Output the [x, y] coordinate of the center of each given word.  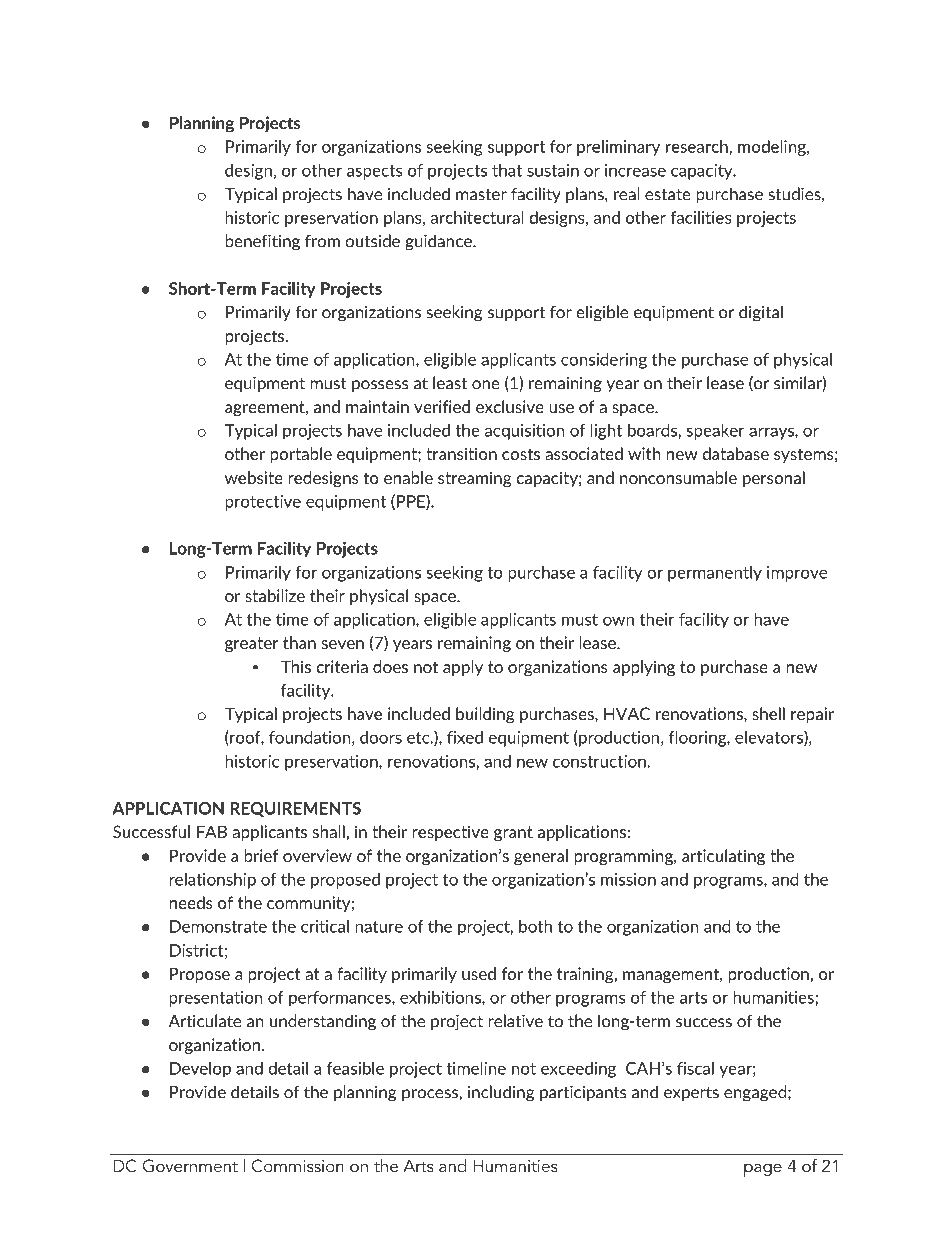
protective [263, 503]
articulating [723, 857]
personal [774, 479]
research [698, 146]
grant [513, 833]
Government [190, 1166]
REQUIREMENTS [295, 809]
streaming [474, 479]
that [507, 170]
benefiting [262, 242]
